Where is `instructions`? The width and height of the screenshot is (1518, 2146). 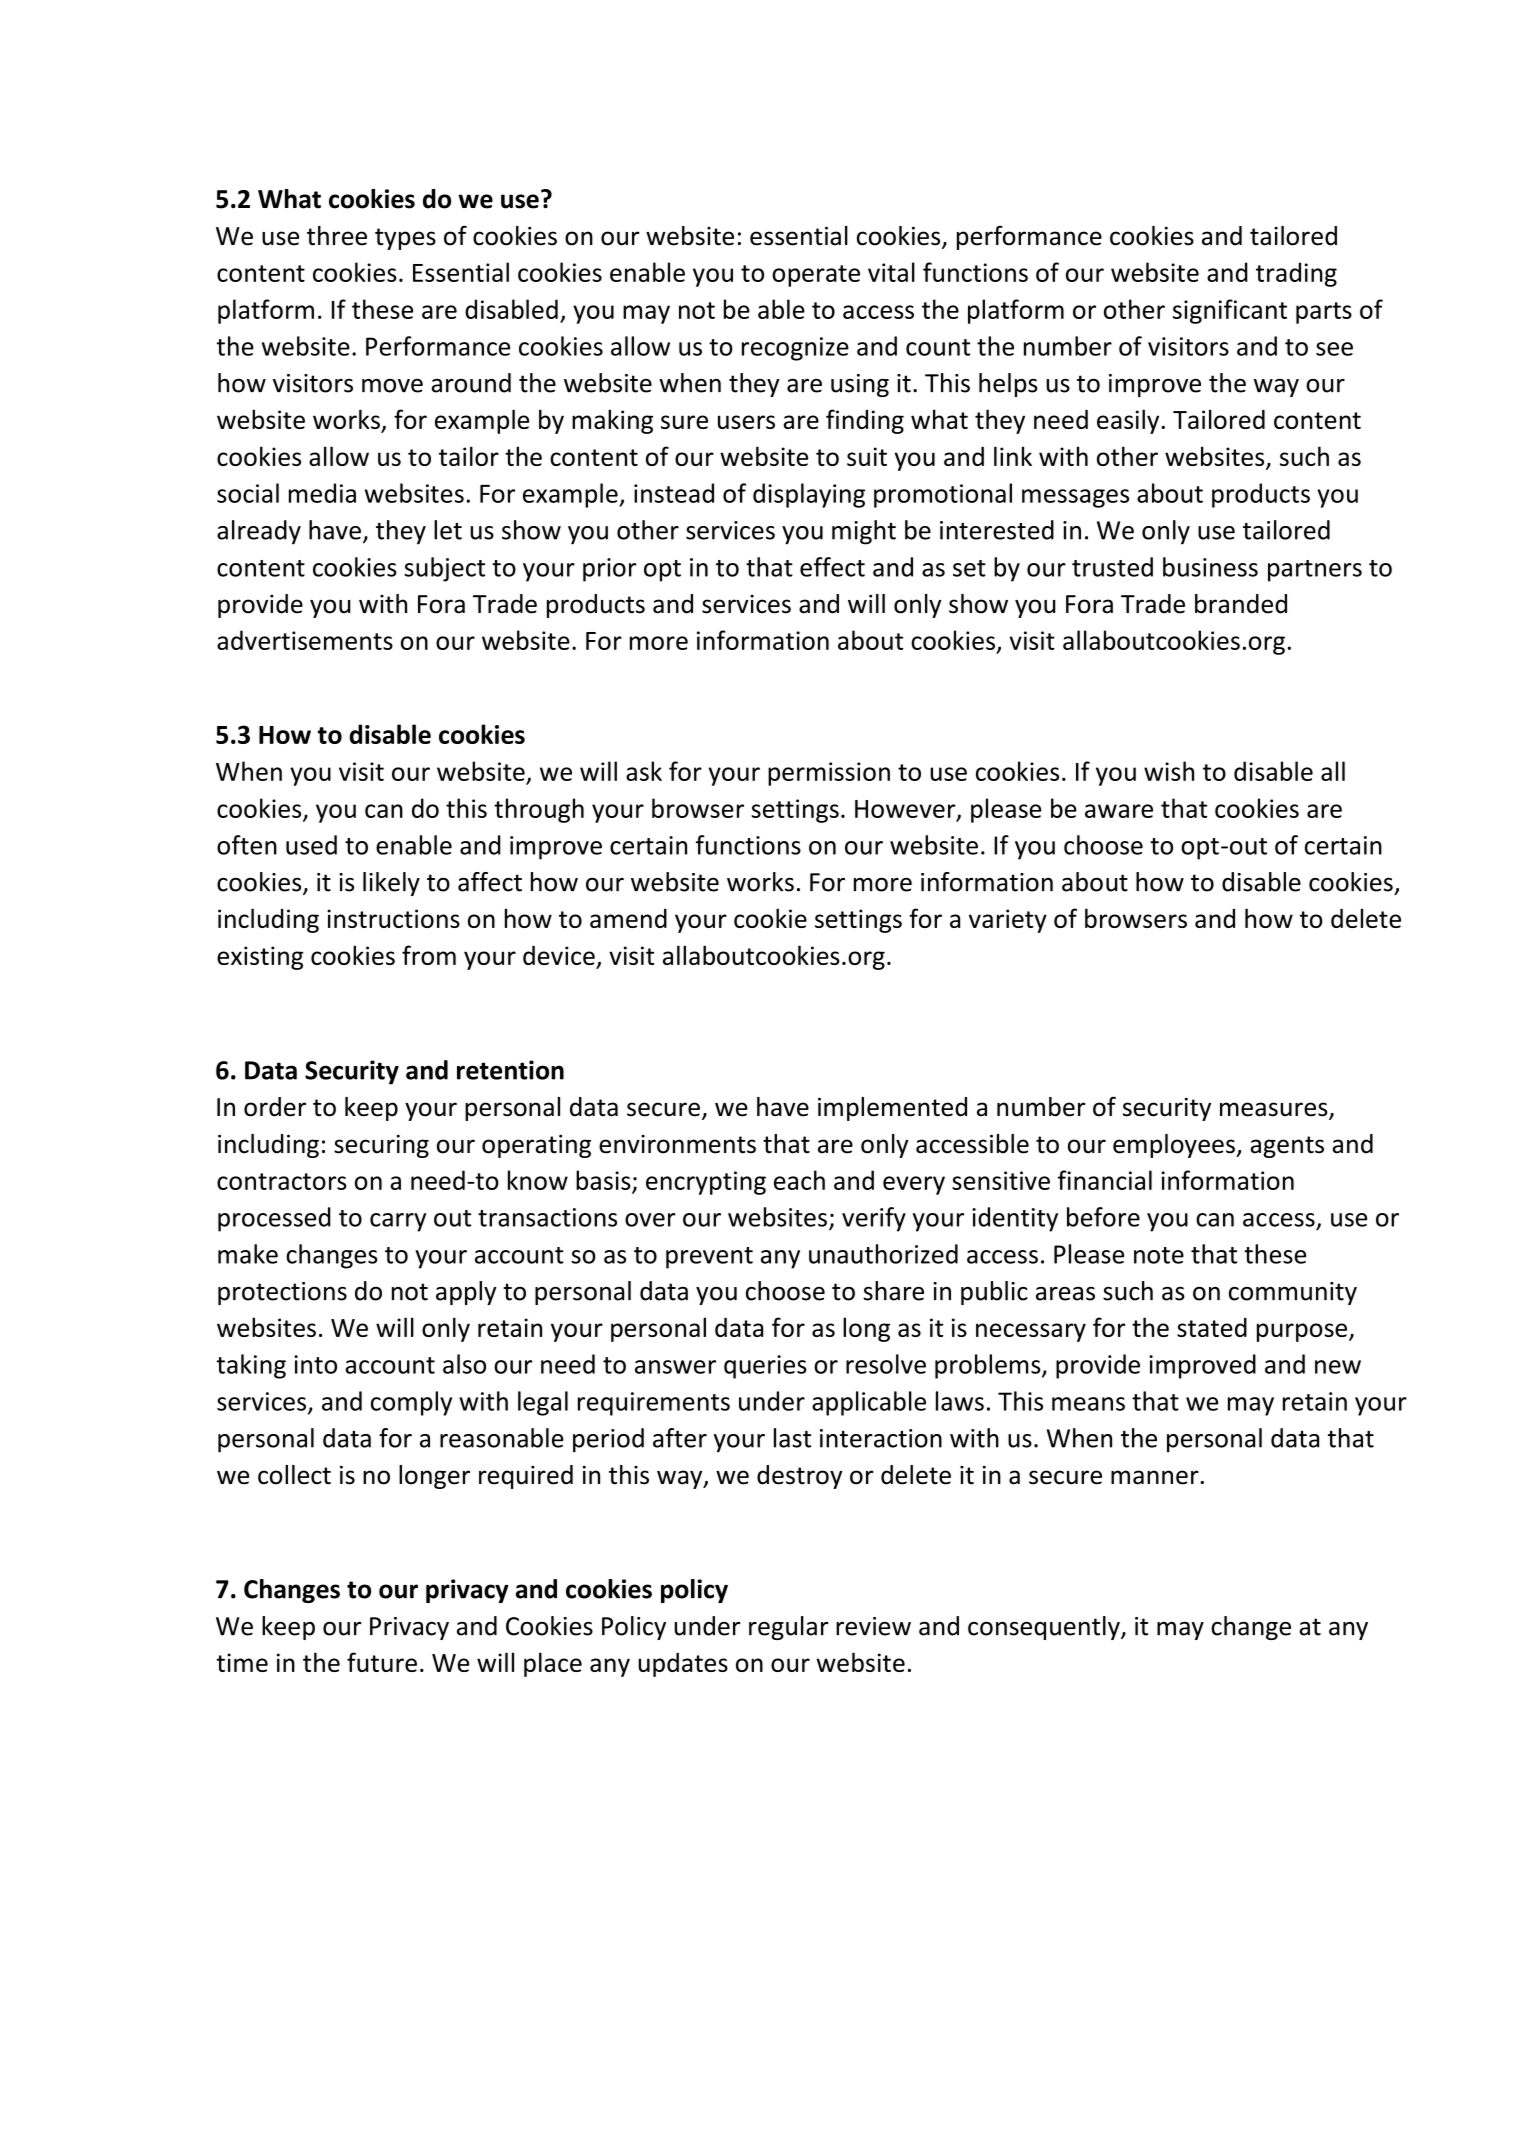
instructions is located at coordinates (393, 918).
